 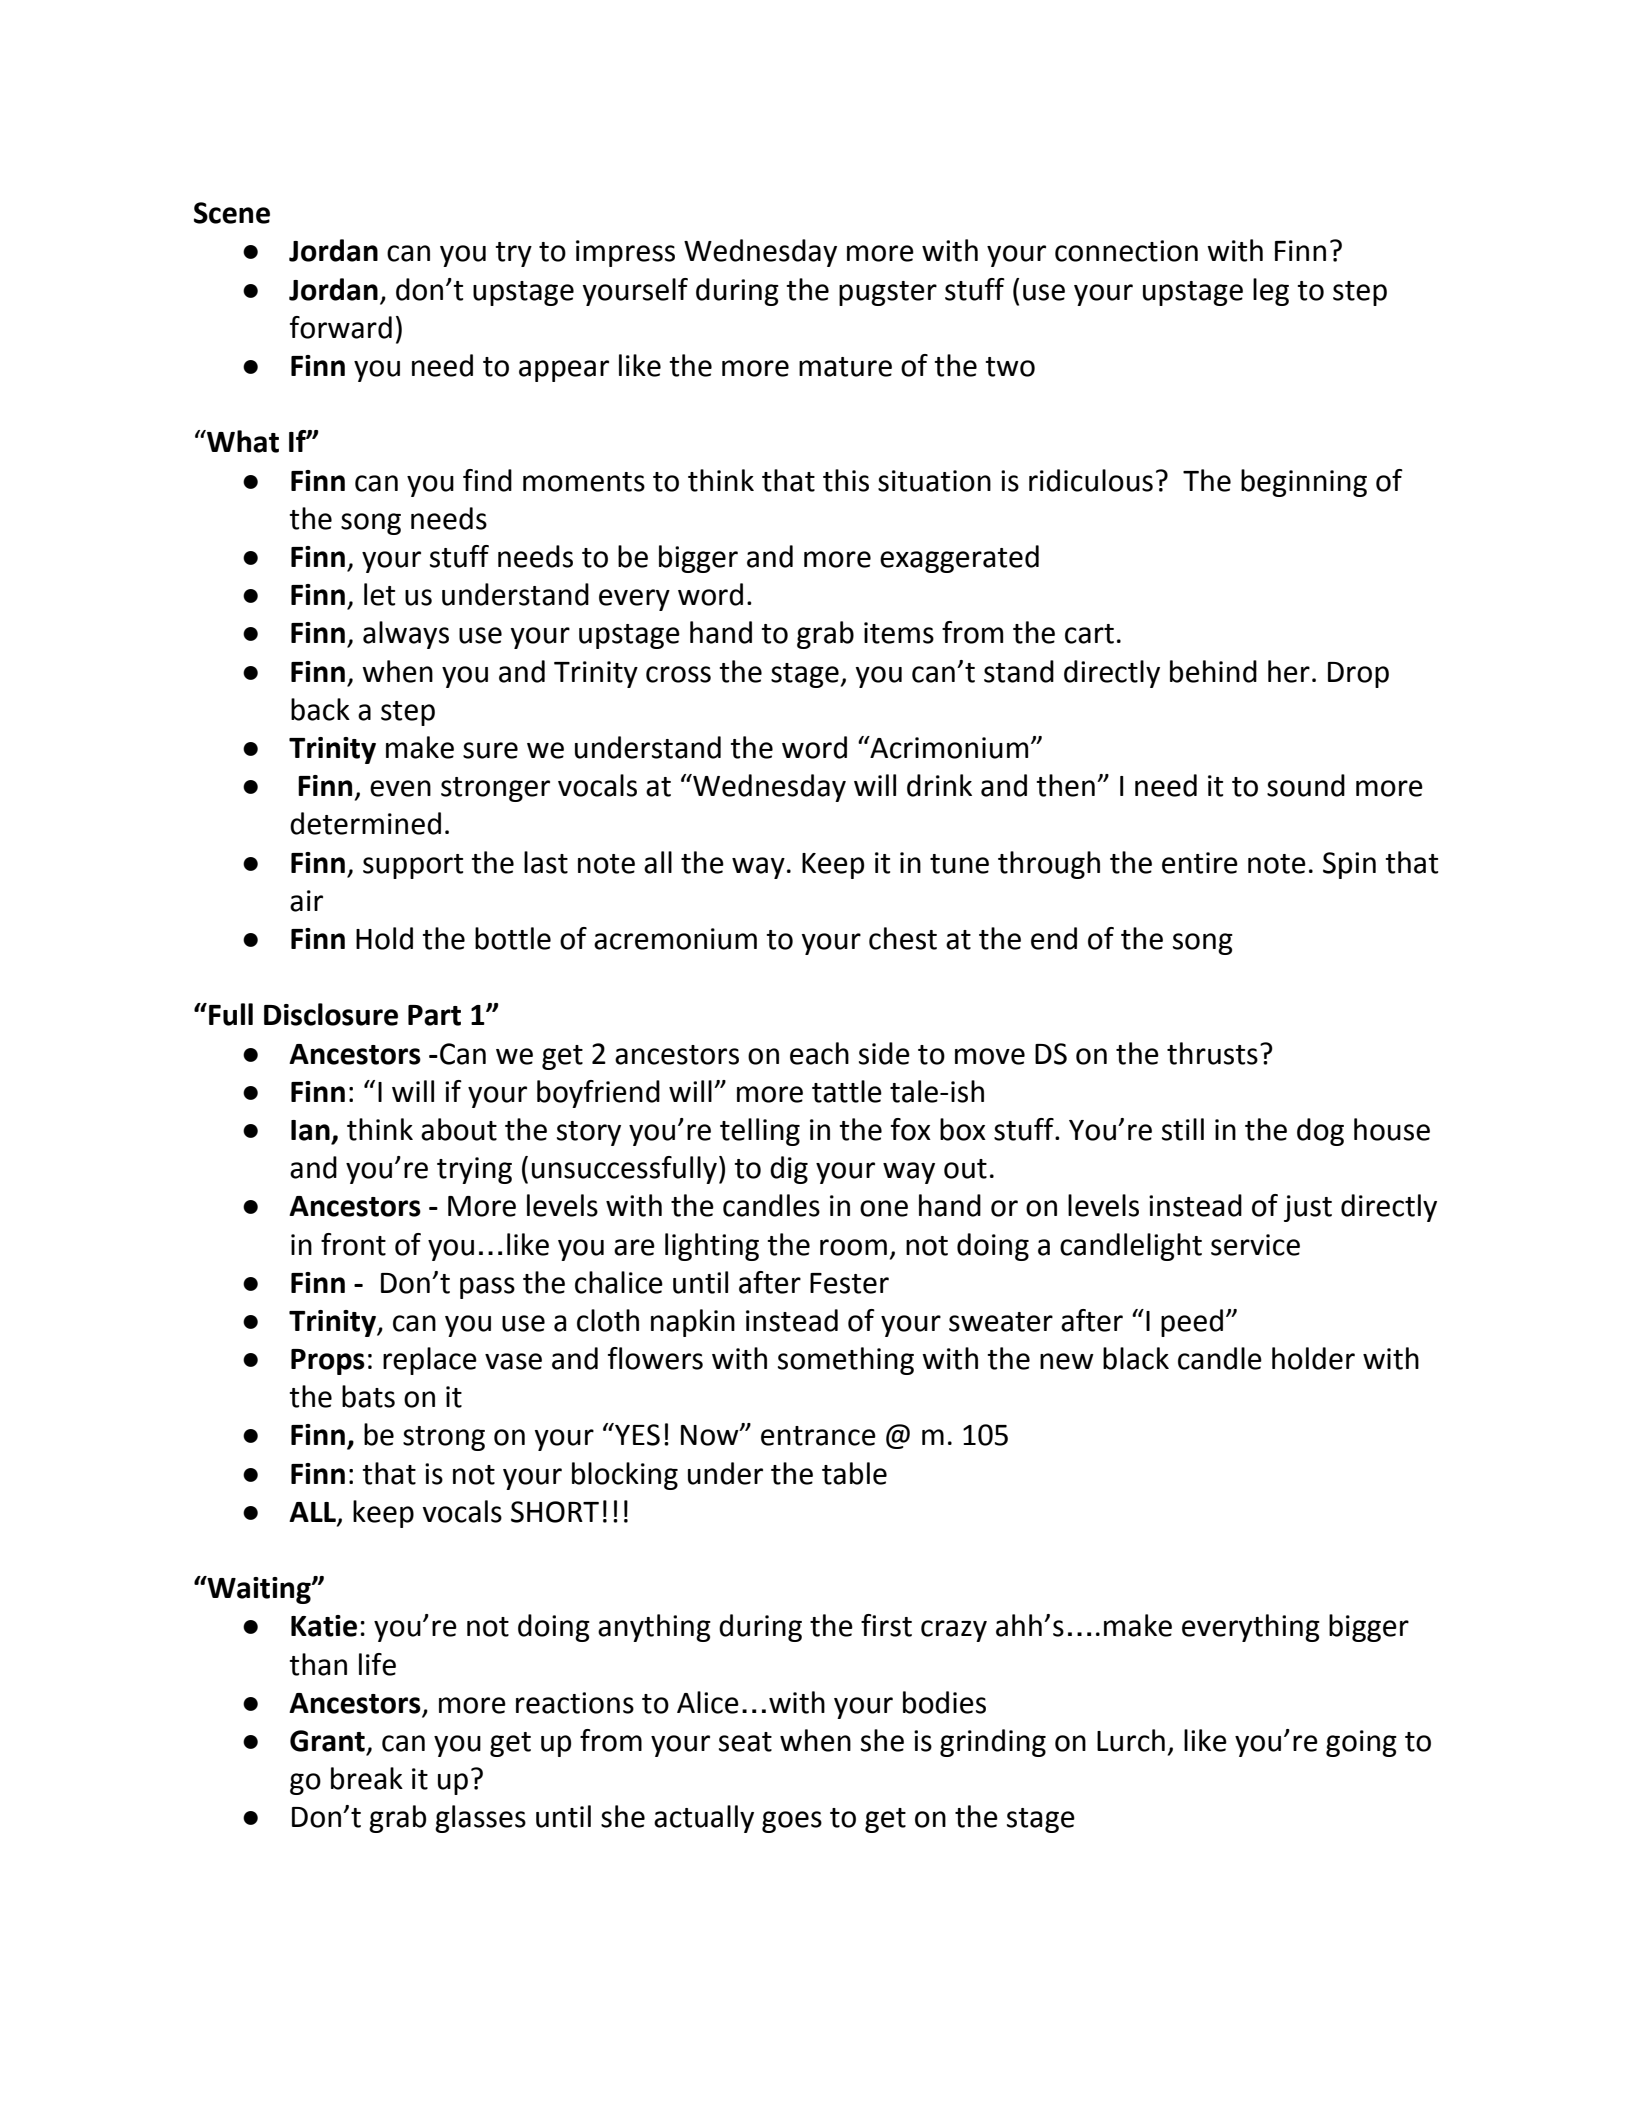 What do you see at coordinates (367, 1778) in the screenshot?
I see `break` at bounding box center [367, 1778].
